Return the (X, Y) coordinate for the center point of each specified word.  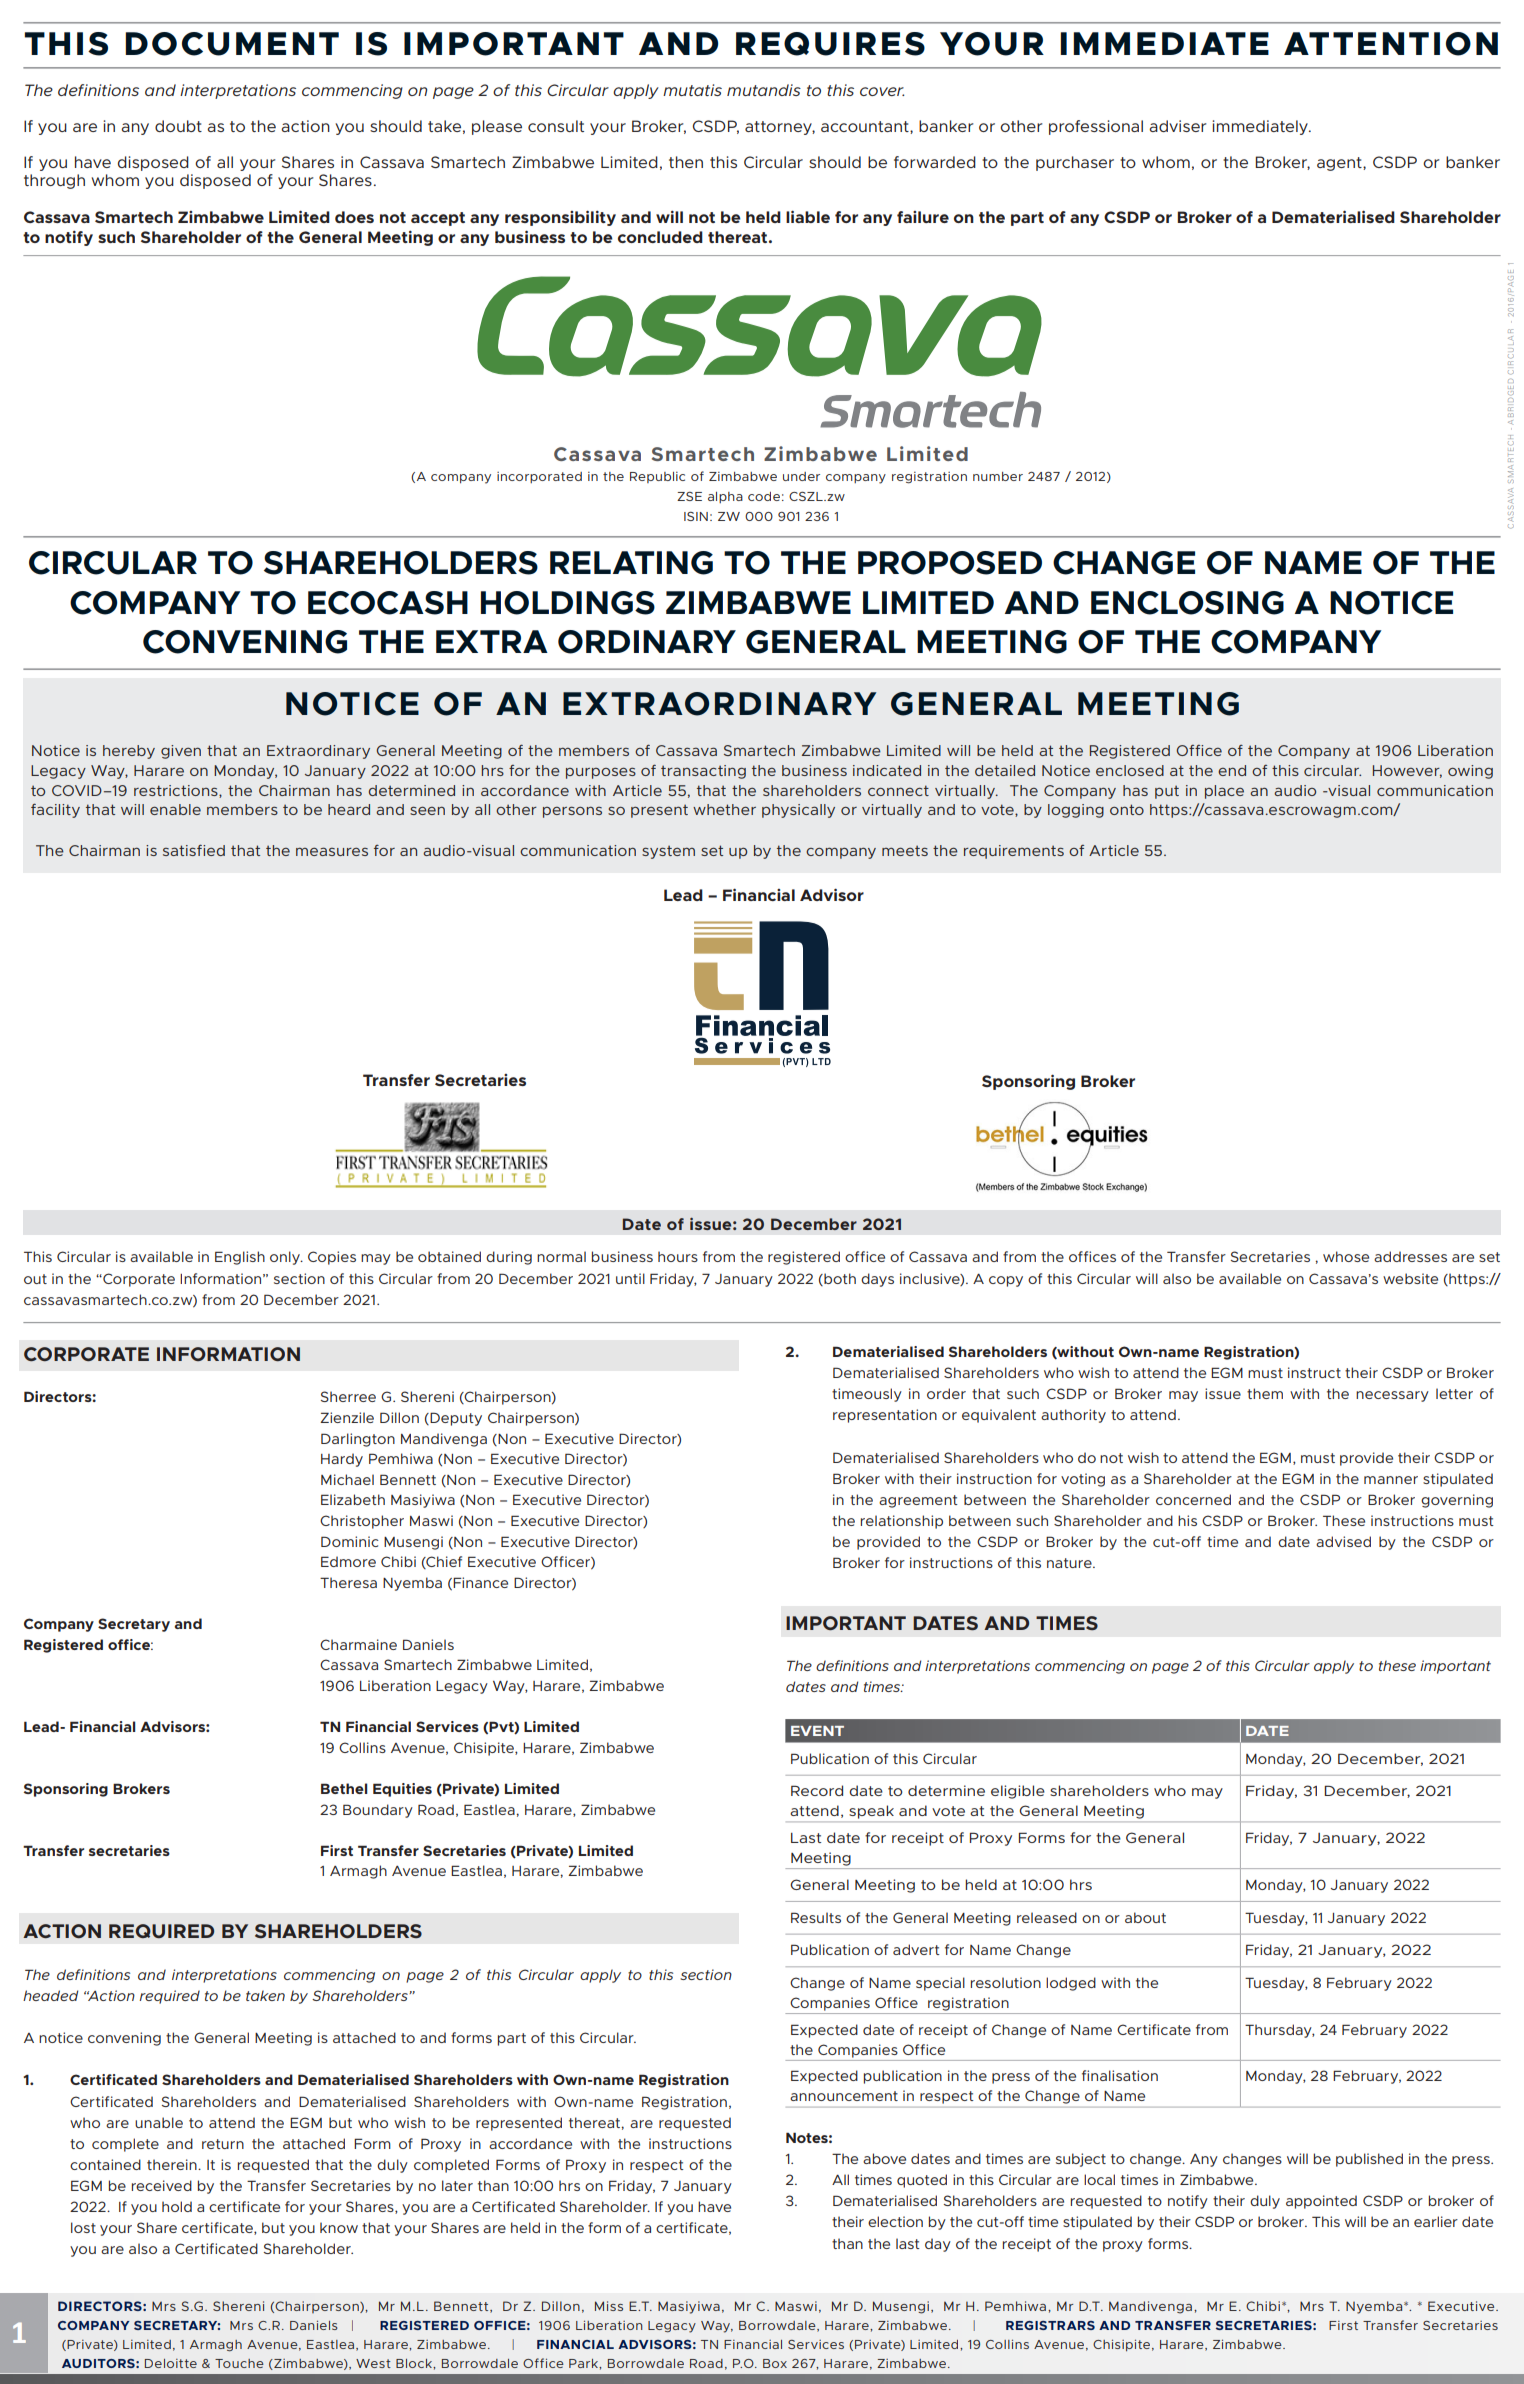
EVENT (817, 1731)
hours (678, 1256)
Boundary (378, 1811)
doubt (178, 126)
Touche (239, 2363)
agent (1340, 164)
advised (1343, 1541)
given (181, 752)
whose (1346, 1256)
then (686, 162)
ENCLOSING (1187, 603)
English (240, 1258)
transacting (703, 772)
